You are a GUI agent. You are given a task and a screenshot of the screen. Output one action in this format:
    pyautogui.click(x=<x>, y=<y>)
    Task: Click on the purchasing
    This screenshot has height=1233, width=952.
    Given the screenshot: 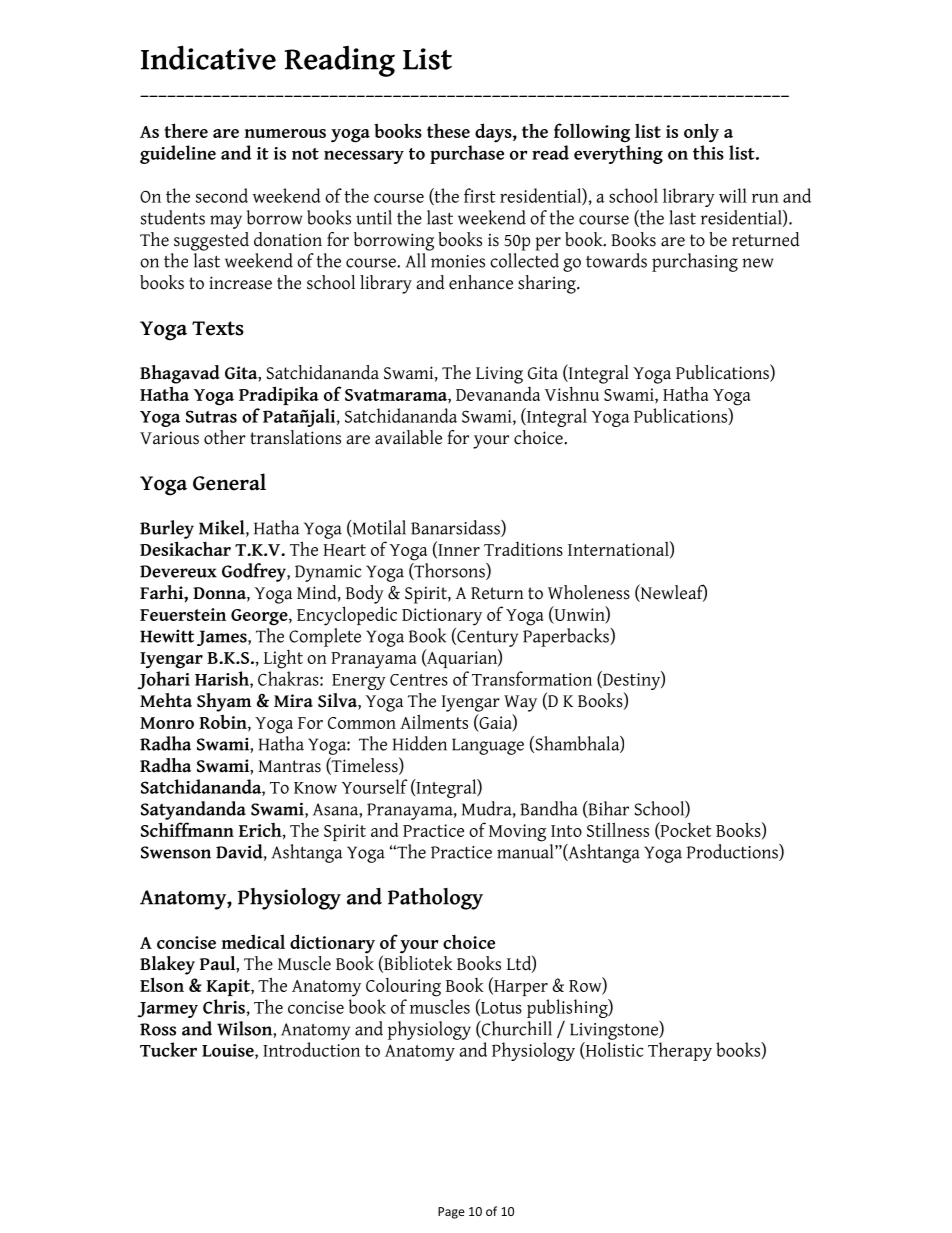 What is the action you would take?
    pyautogui.click(x=695, y=262)
